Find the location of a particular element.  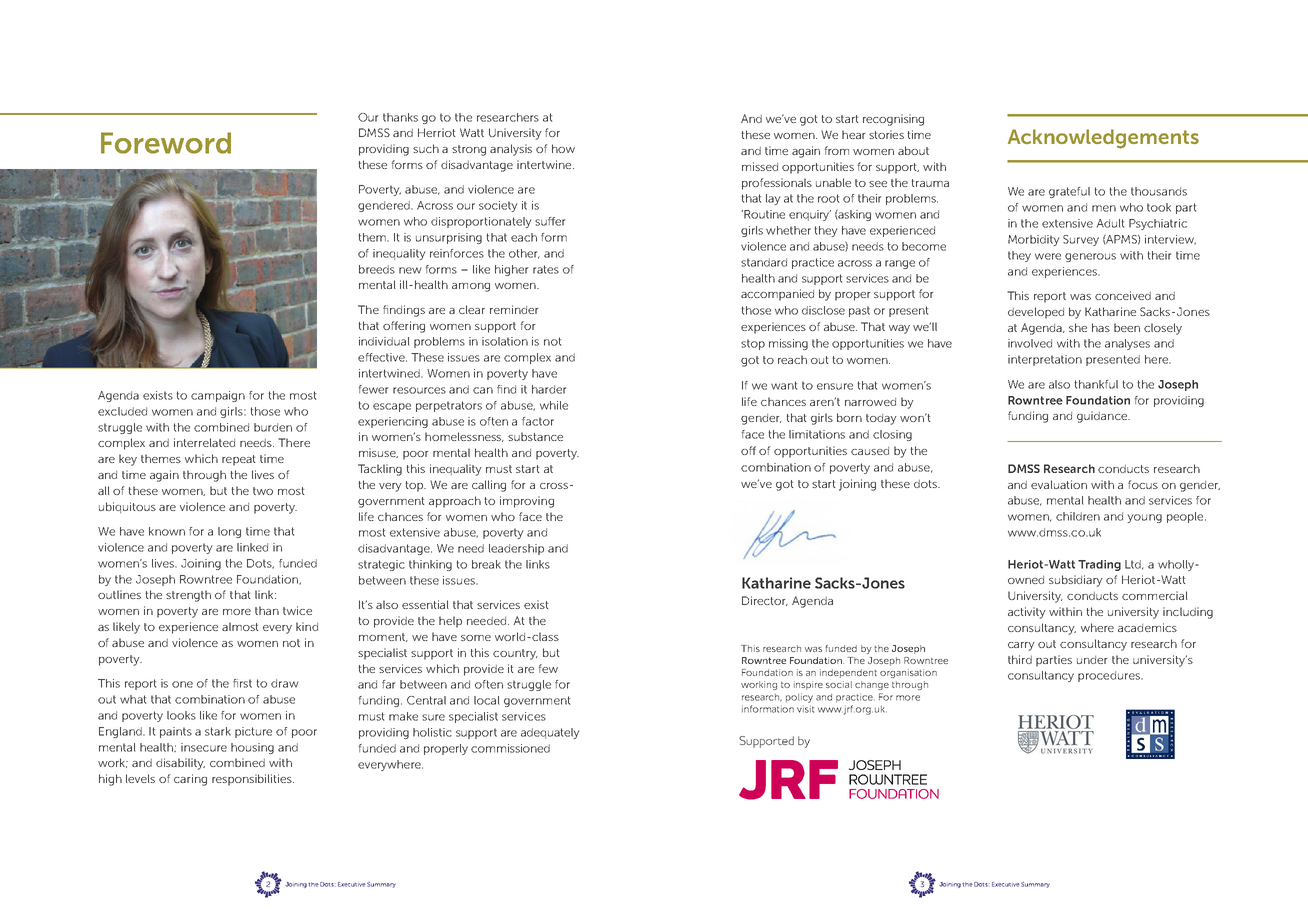

repeat is located at coordinates (238, 460).
